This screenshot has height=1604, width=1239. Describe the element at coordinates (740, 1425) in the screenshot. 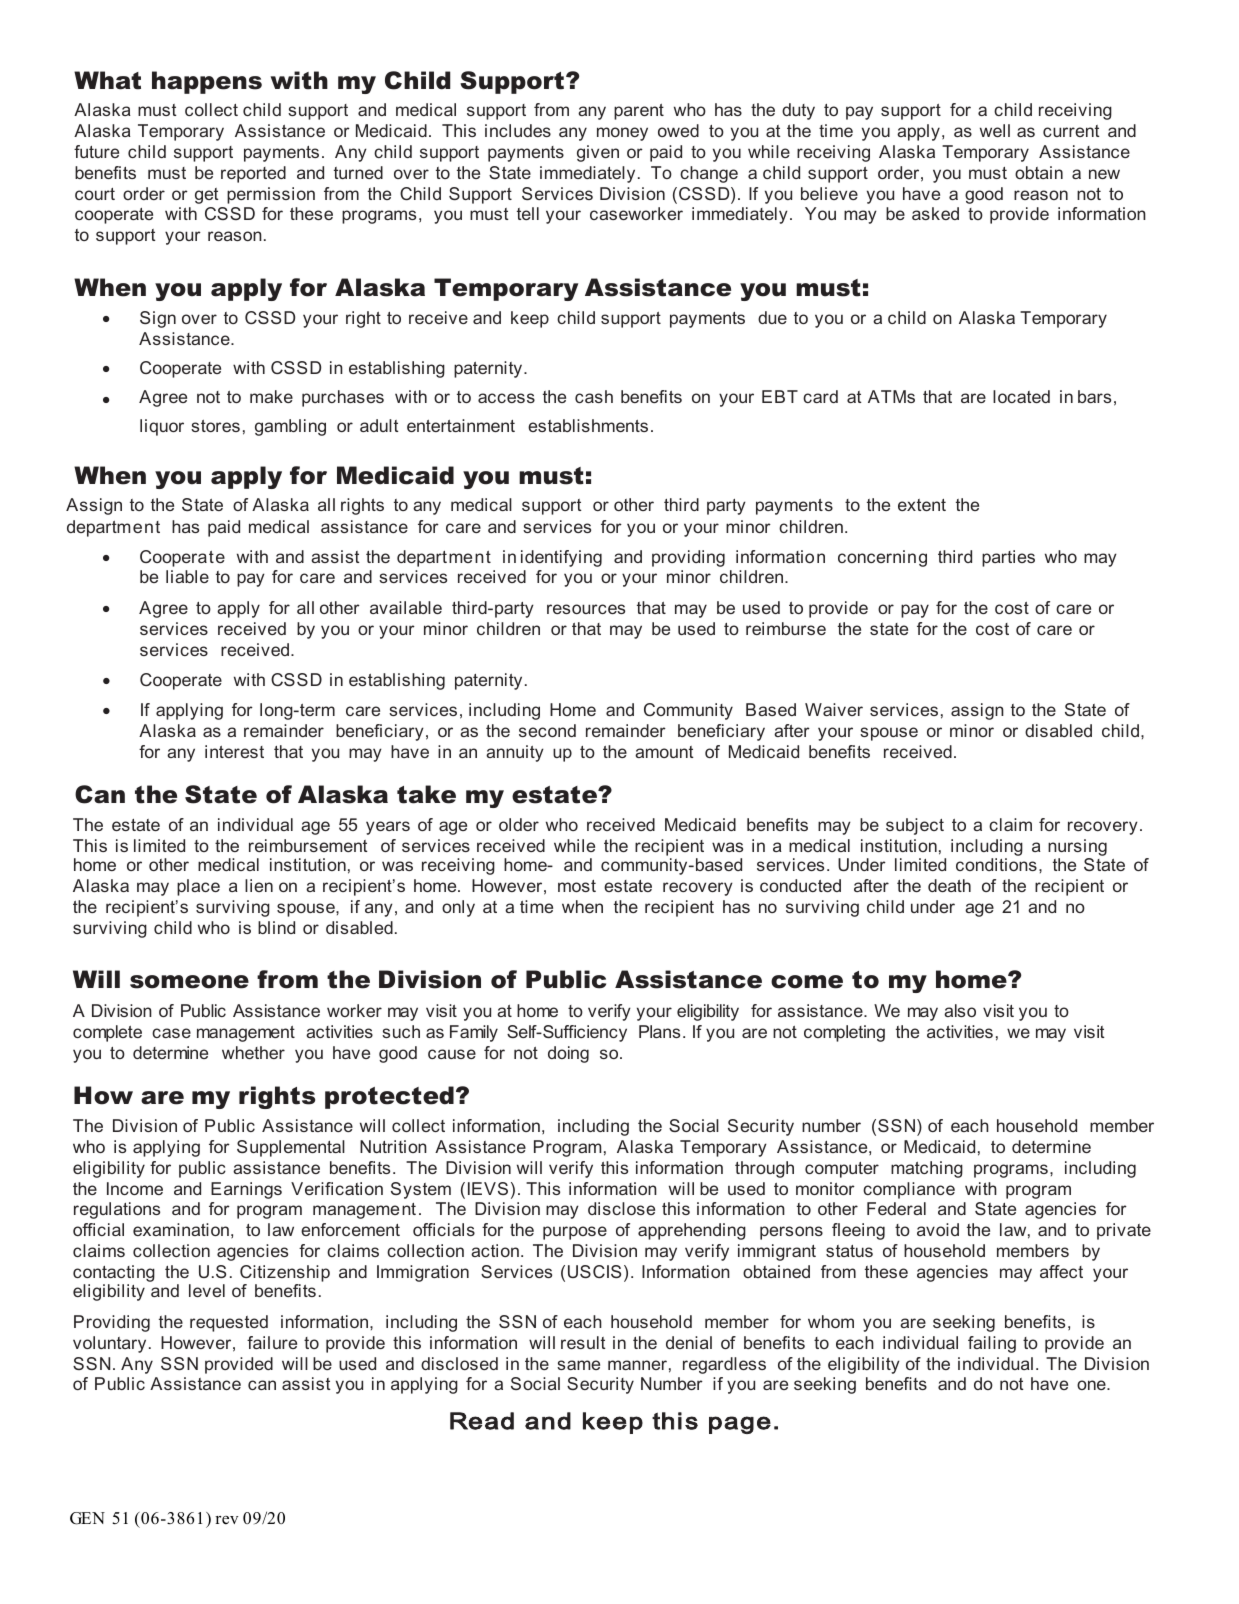

I see `page` at that location.
